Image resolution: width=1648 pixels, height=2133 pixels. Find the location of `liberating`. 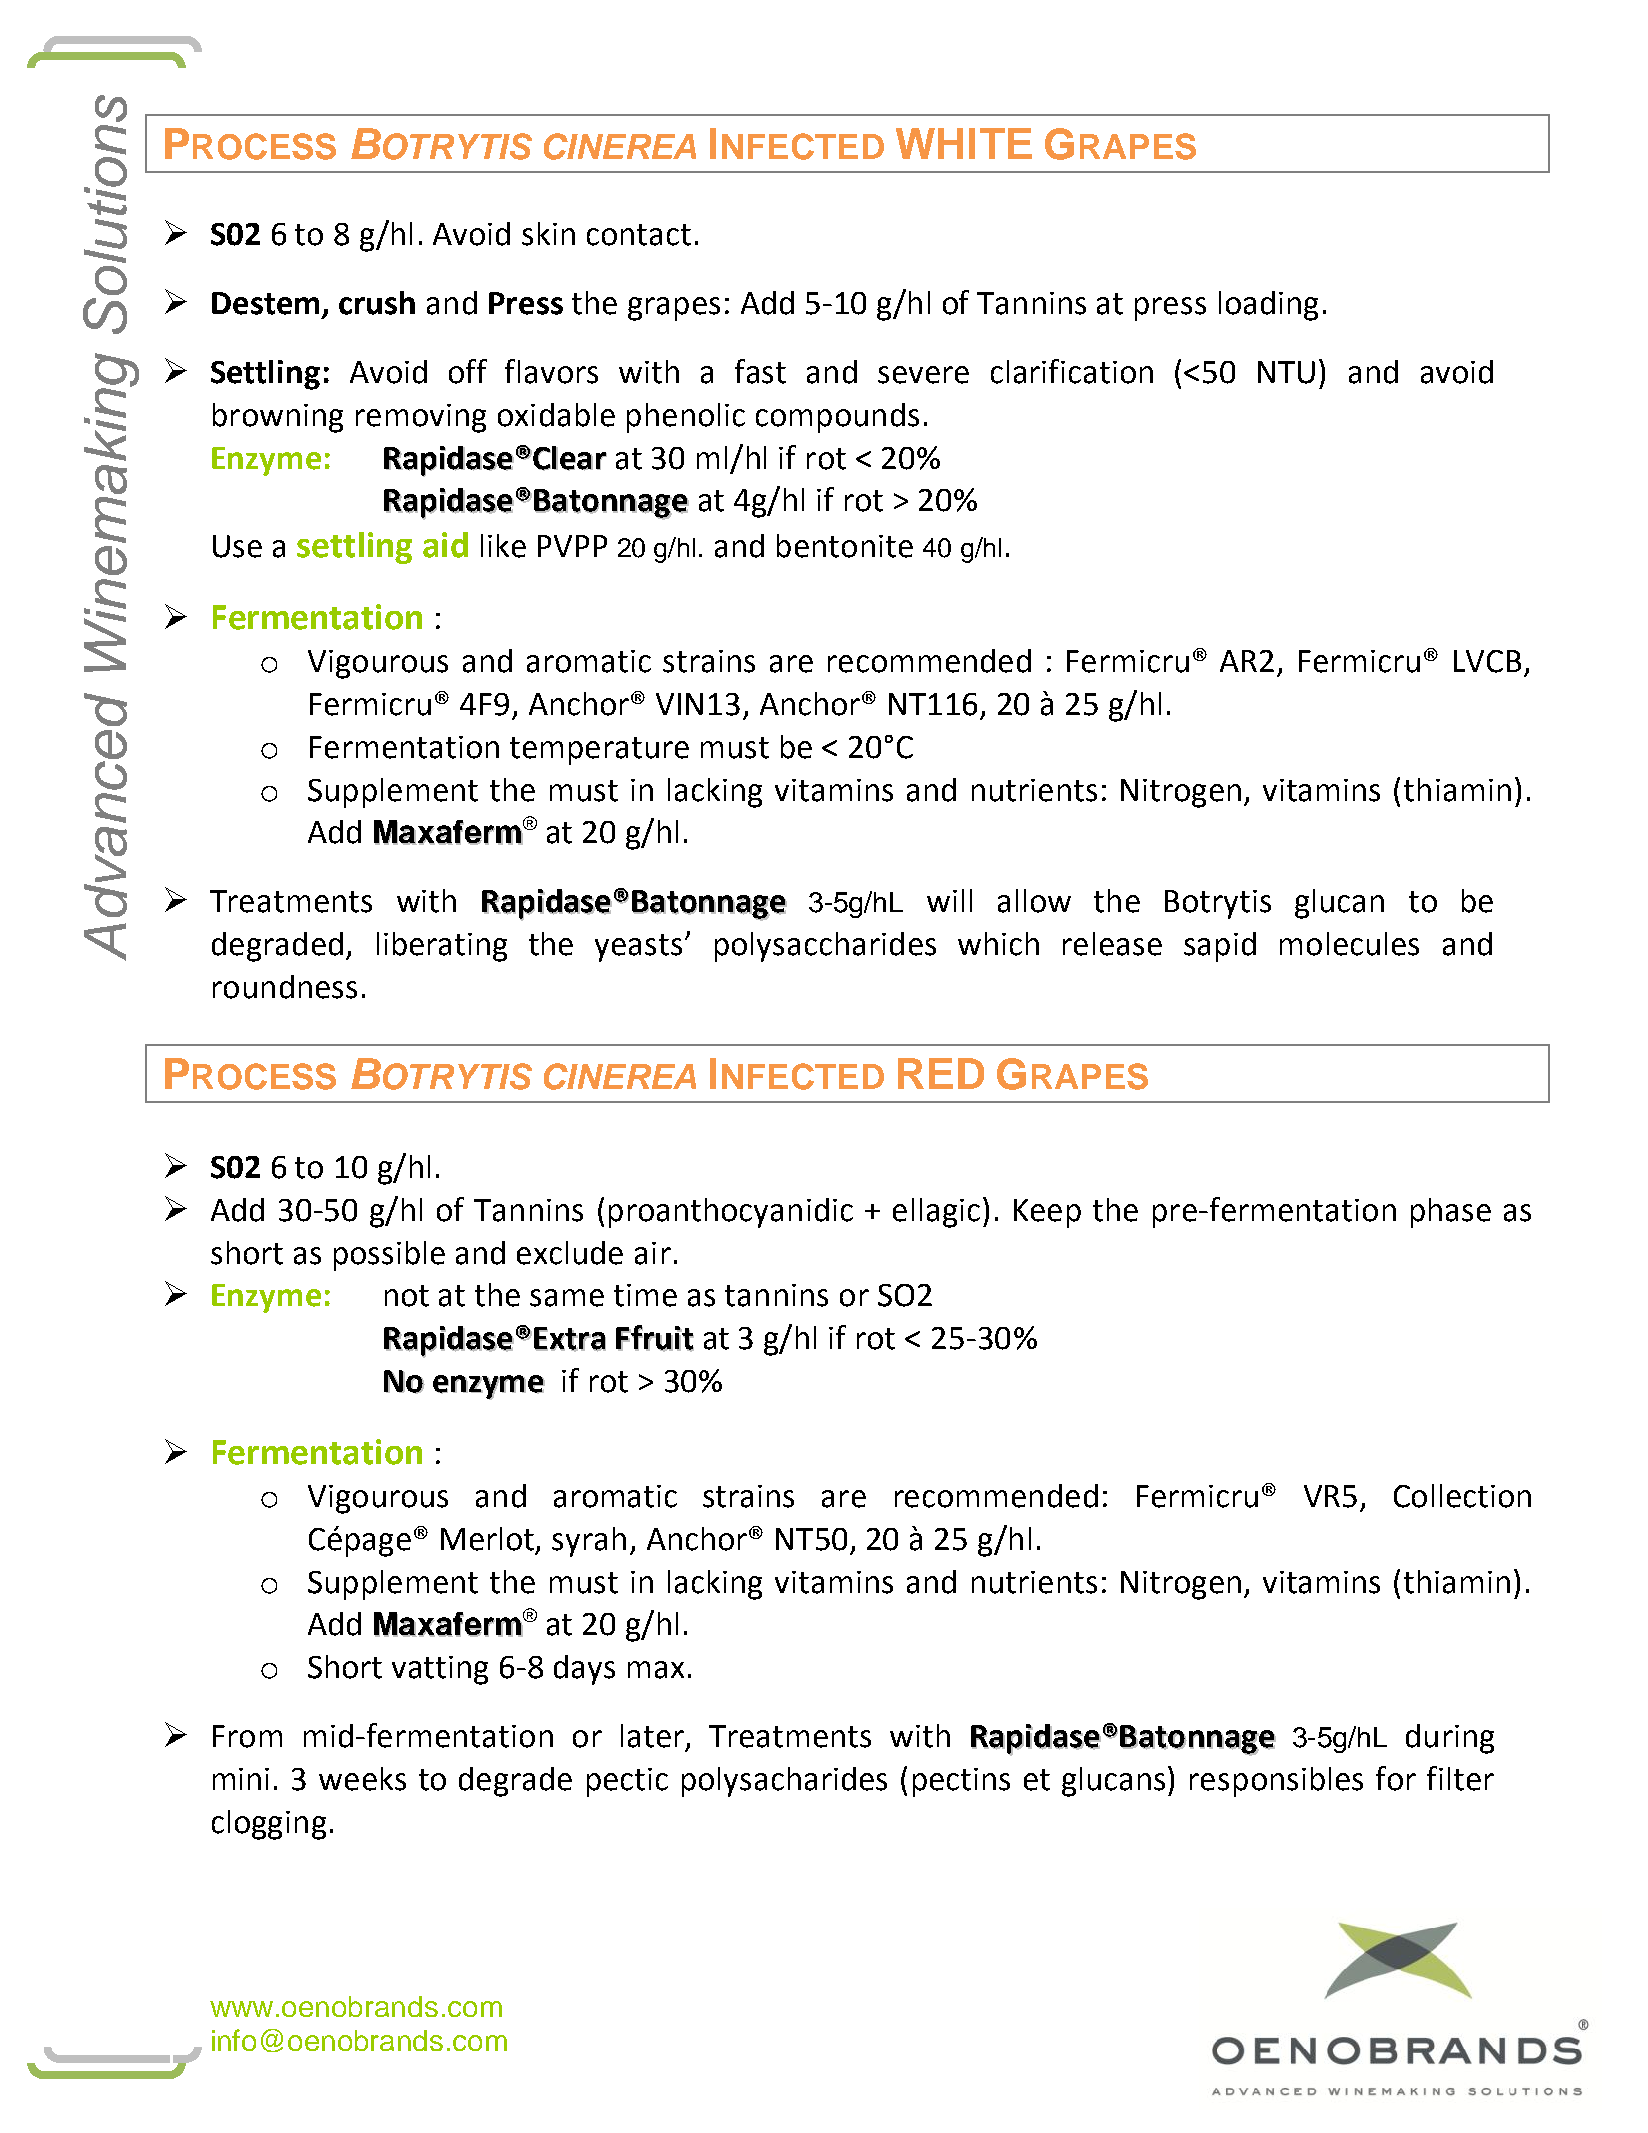

liberating is located at coordinates (442, 947).
